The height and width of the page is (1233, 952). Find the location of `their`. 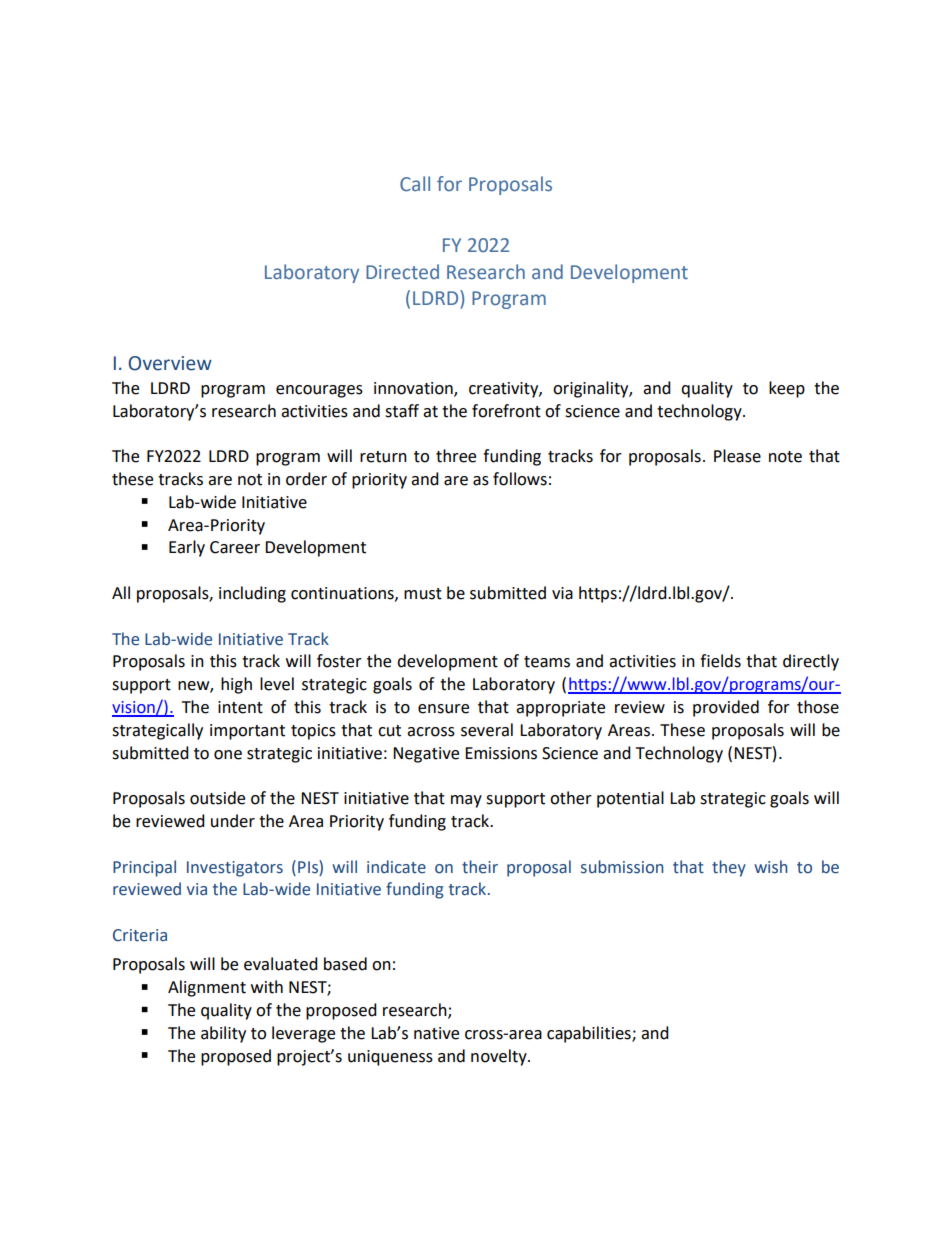

their is located at coordinates (480, 867).
